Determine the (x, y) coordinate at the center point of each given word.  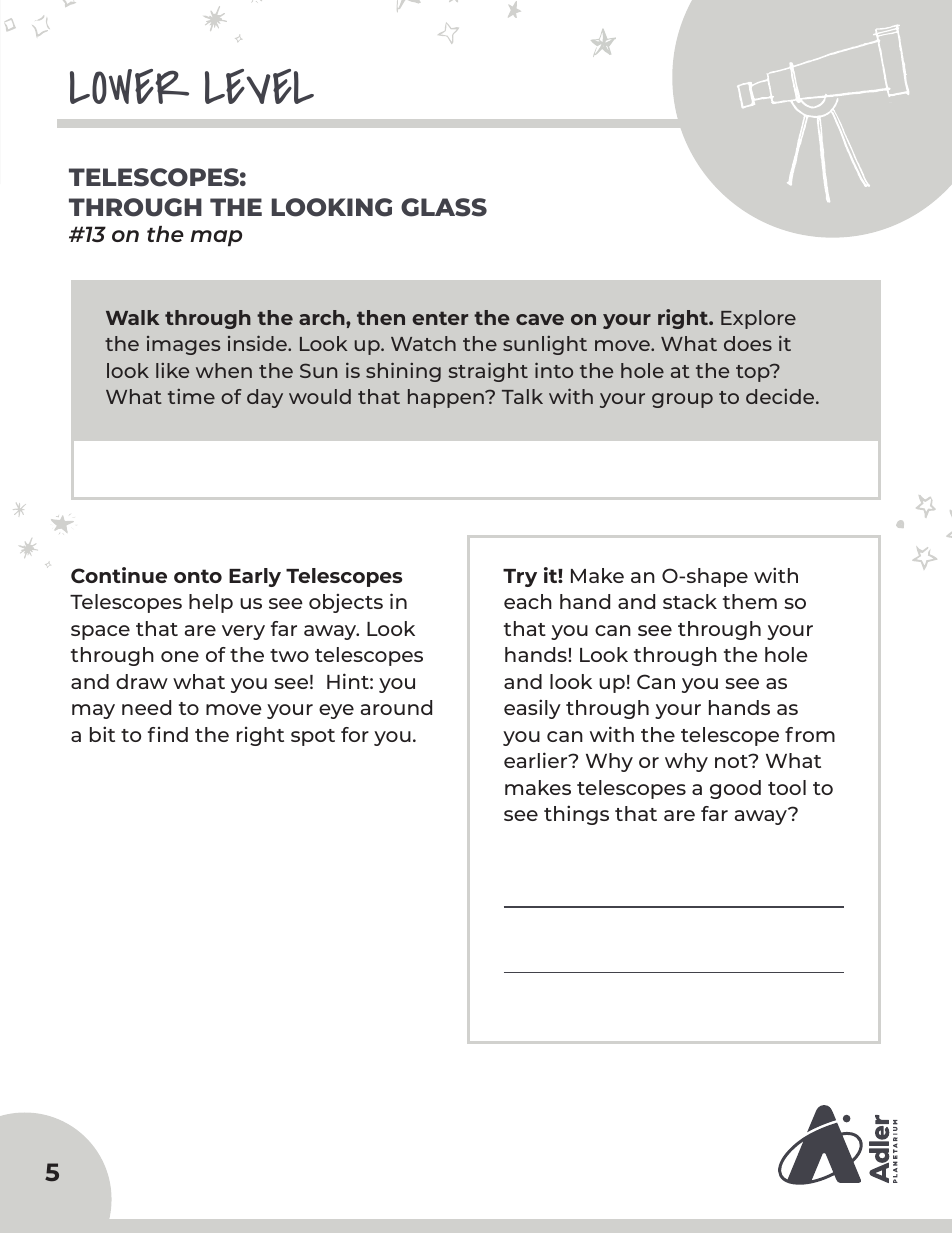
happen (447, 398)
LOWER (129, 86)
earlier (537, 760)
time (191, 396)
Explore (758, 319)
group (682, 400)
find (168, 734)
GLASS (444, 207)
